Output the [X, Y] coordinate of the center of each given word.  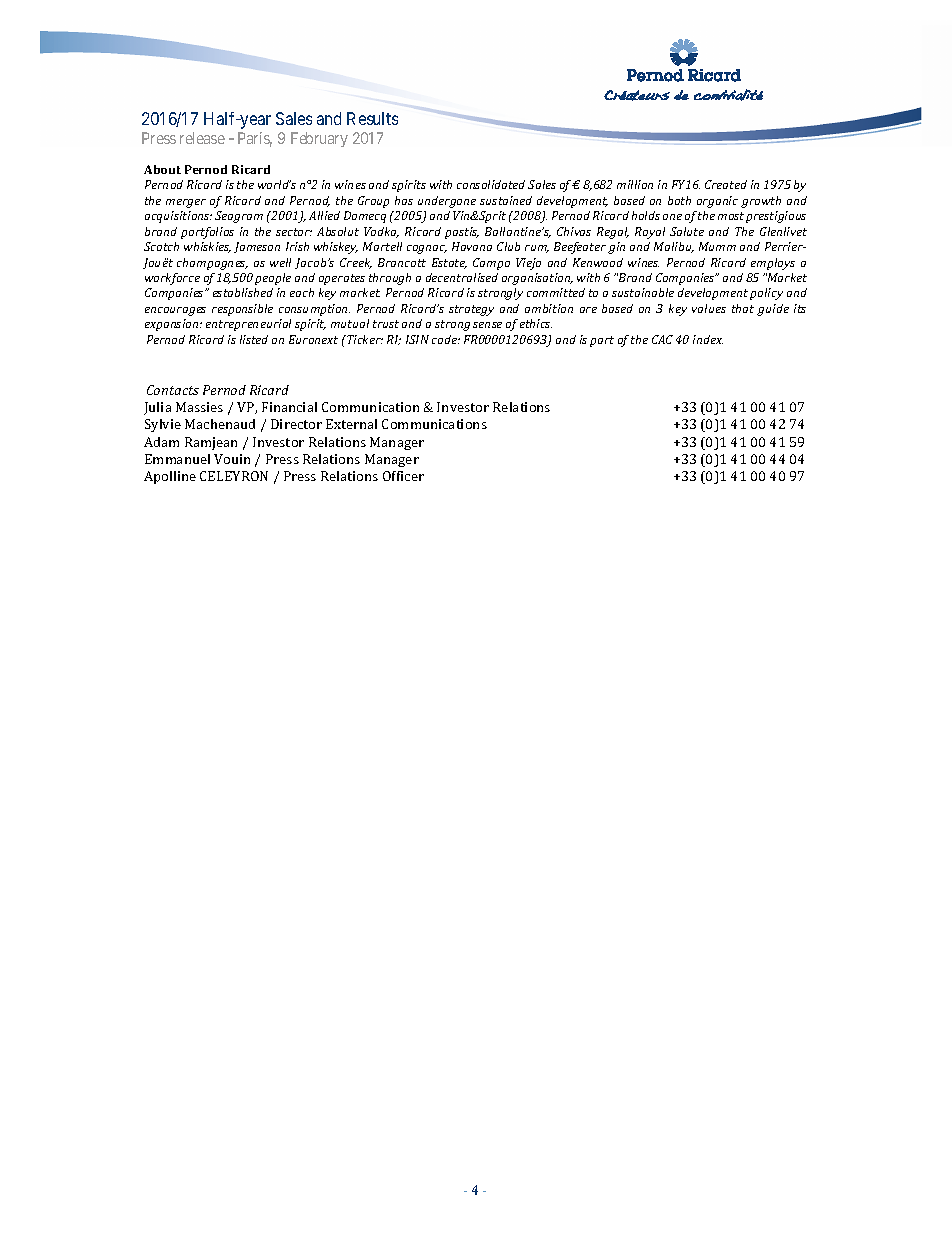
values [709, 308]
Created [726, 184]
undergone [447, 202]
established [243, 292]
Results [372, 118]
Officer [403, 476]
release [202, 138]
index [708, 339]
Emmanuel [177, 459]
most [731, 216]
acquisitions [178, 217]
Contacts [173, 390]
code [445, 339]
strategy [471, 310]
